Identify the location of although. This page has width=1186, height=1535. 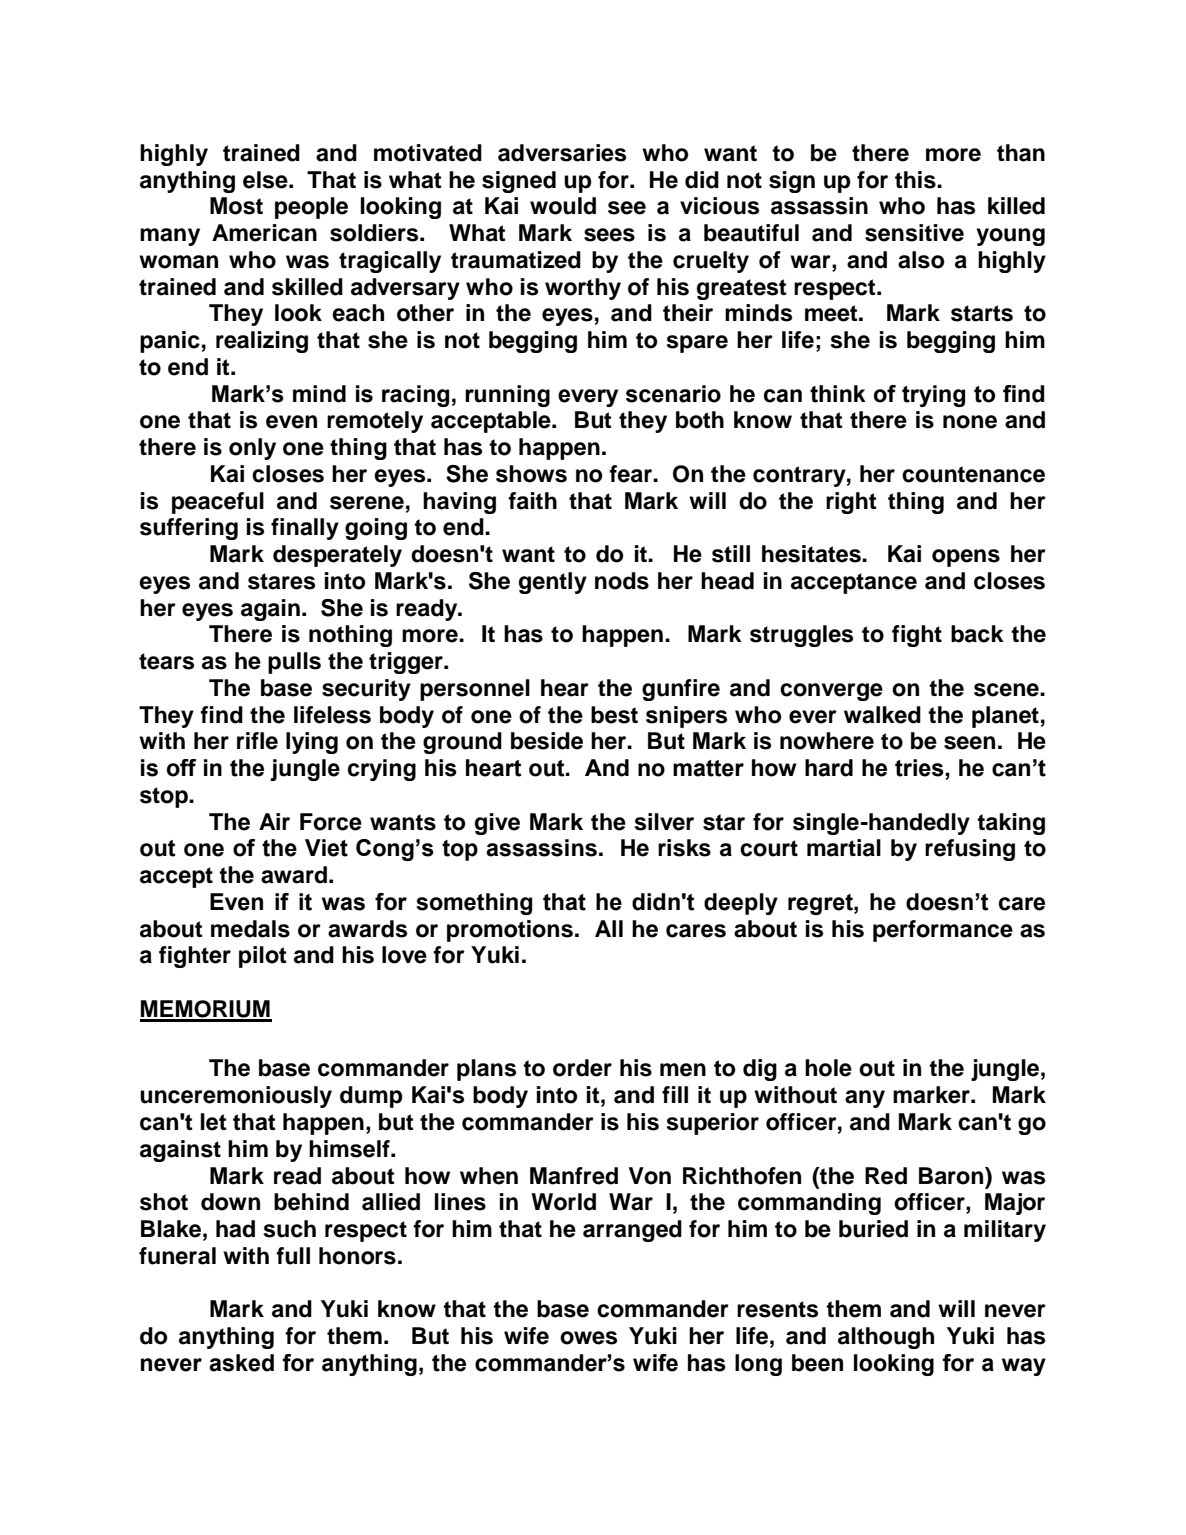
(886, 1338).
